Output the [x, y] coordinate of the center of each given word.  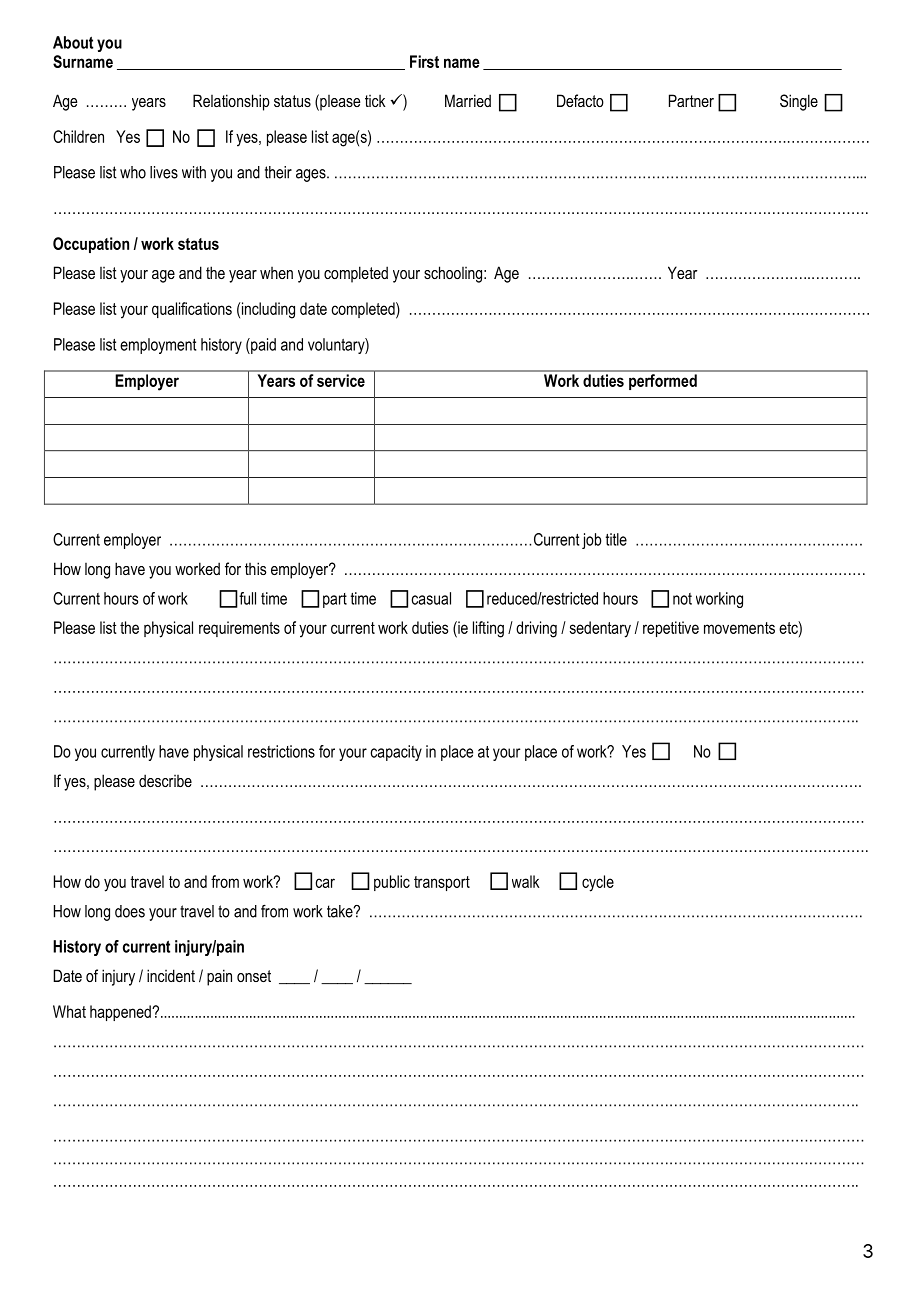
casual [431, 598]
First [424, 61]
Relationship [231, 102]
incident [171, 975]
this [255, 568]
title [616, 539]
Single [799, 102]
